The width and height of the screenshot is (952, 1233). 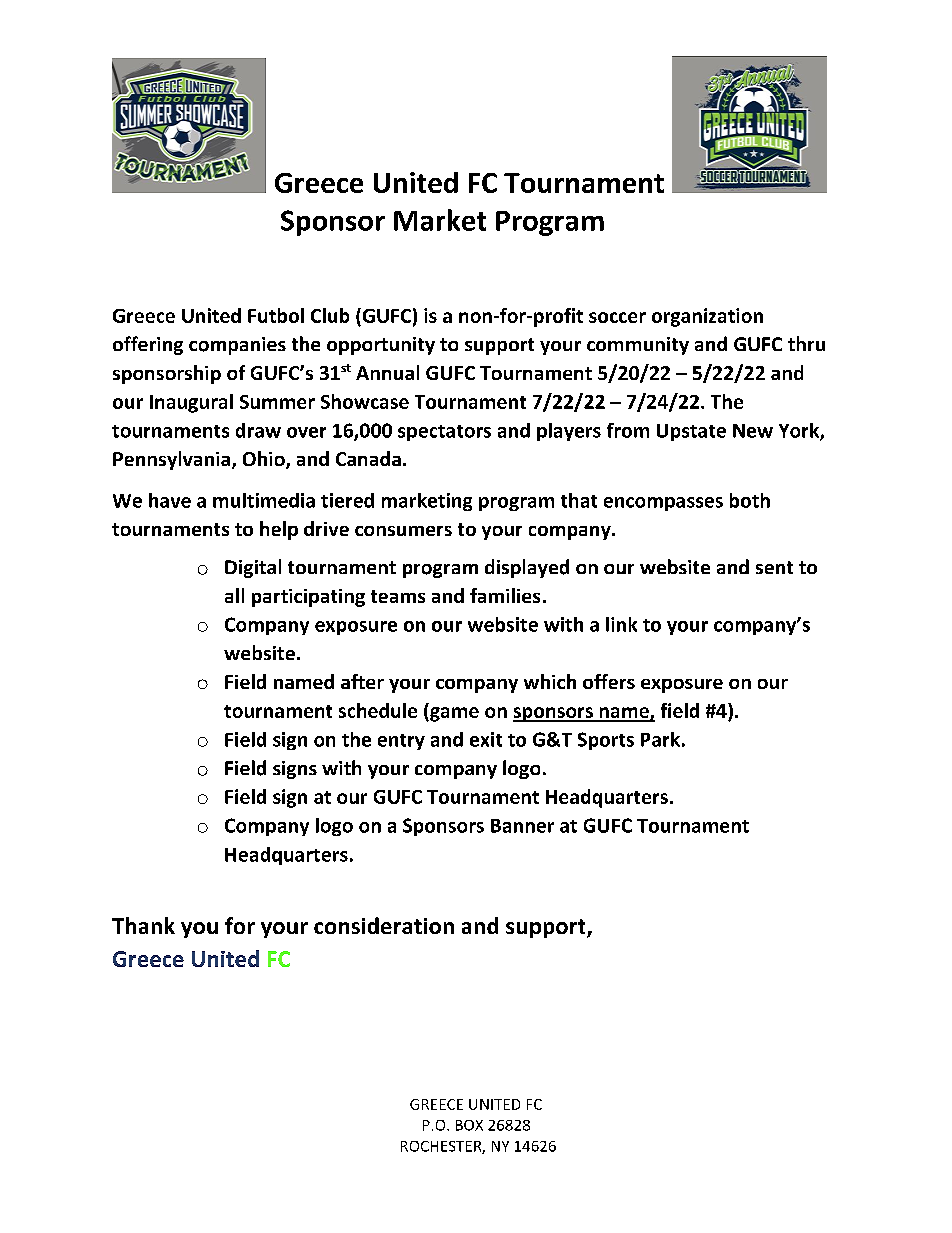 I want to click on companies, so click(x=237, y=346).
